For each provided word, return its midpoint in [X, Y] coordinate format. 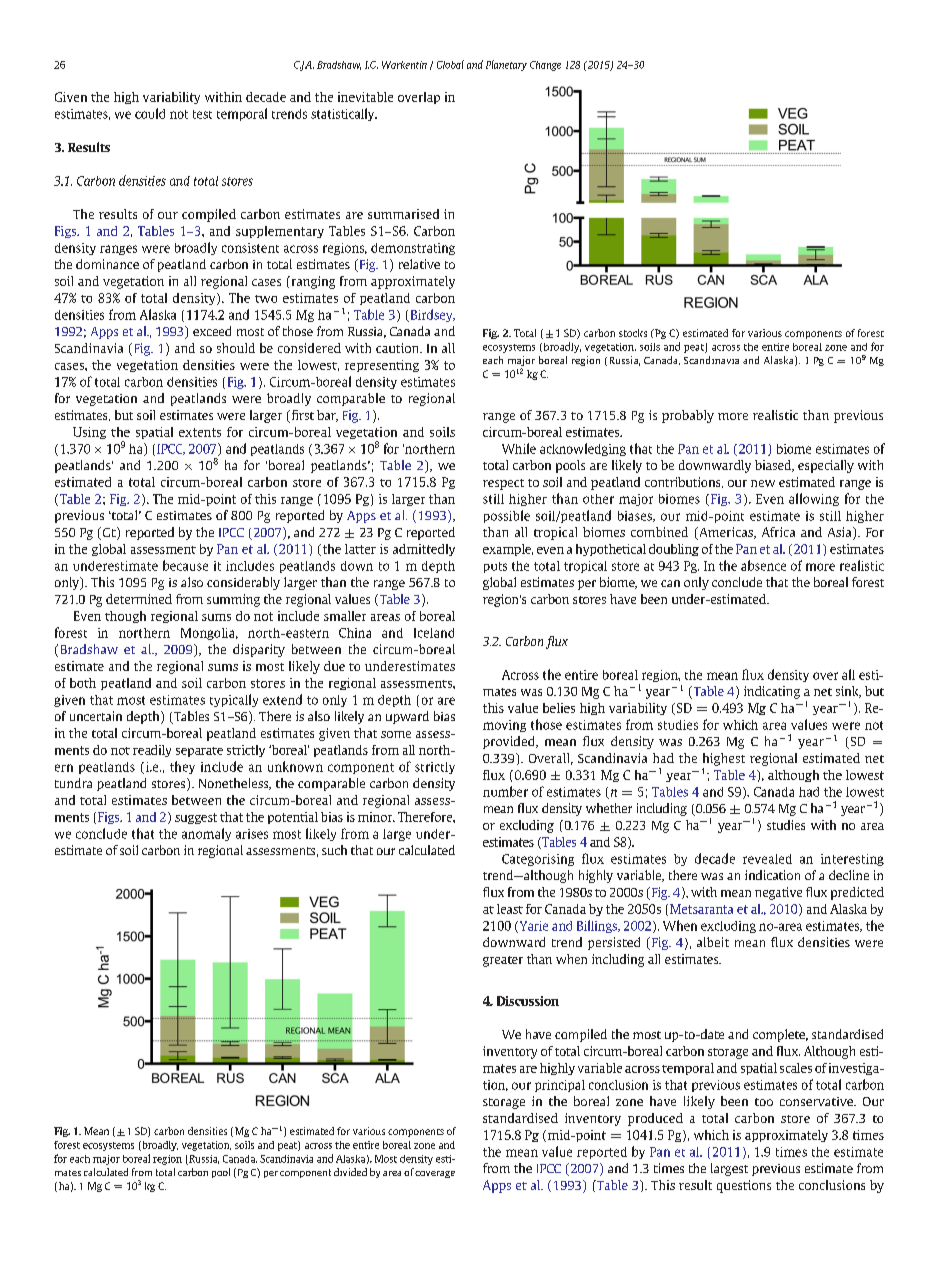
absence [763, 565]
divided [350, 1172]
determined [139, 599]
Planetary [506, 65]
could [150, 113]
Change [545, 66]
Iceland [434, 633]
